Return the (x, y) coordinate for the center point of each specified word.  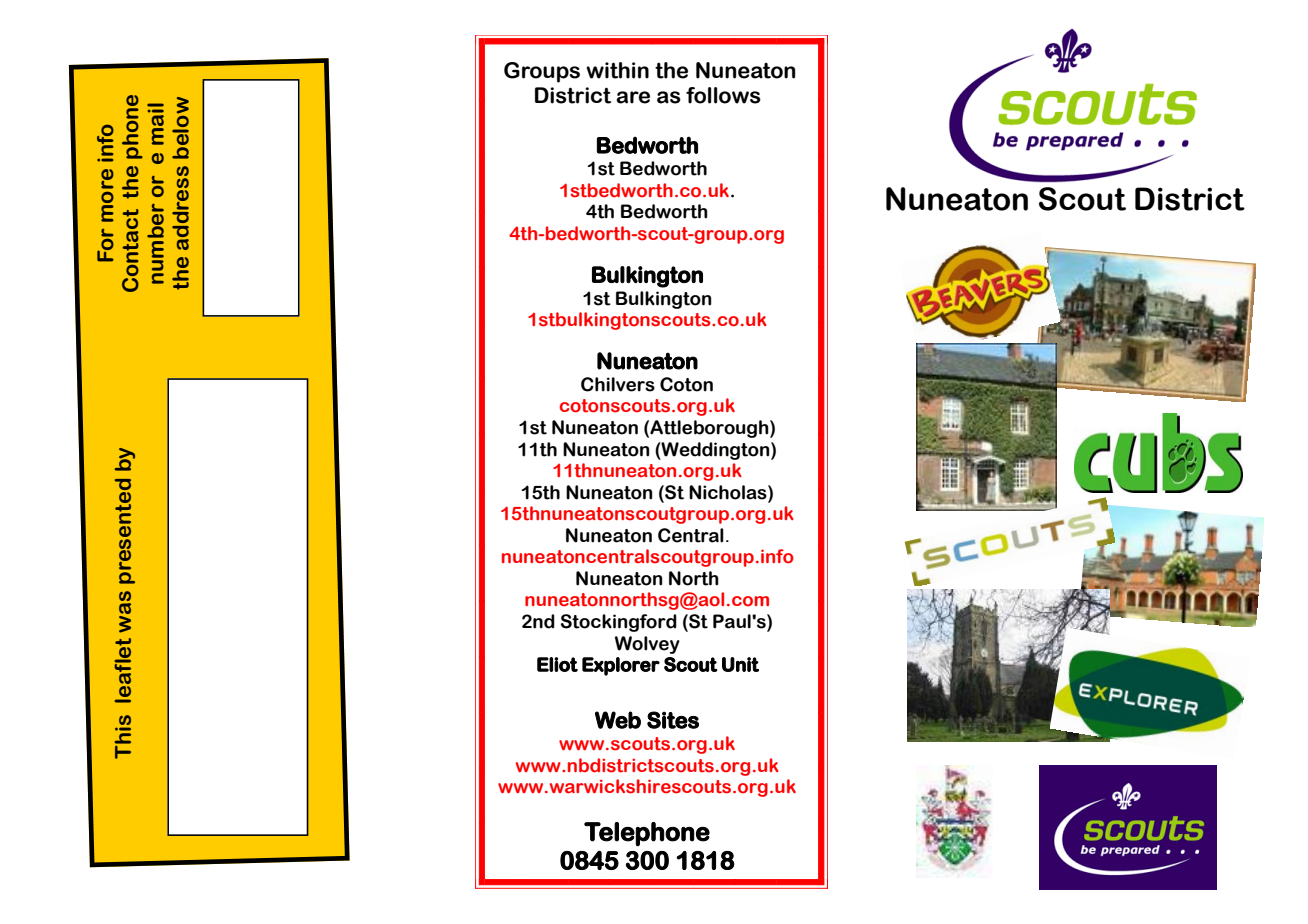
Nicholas (729, 492)
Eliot (557, 664)
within (617, 70)
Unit (740, 664)
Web (618, 720)
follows (723, 95)
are (633, 97)
